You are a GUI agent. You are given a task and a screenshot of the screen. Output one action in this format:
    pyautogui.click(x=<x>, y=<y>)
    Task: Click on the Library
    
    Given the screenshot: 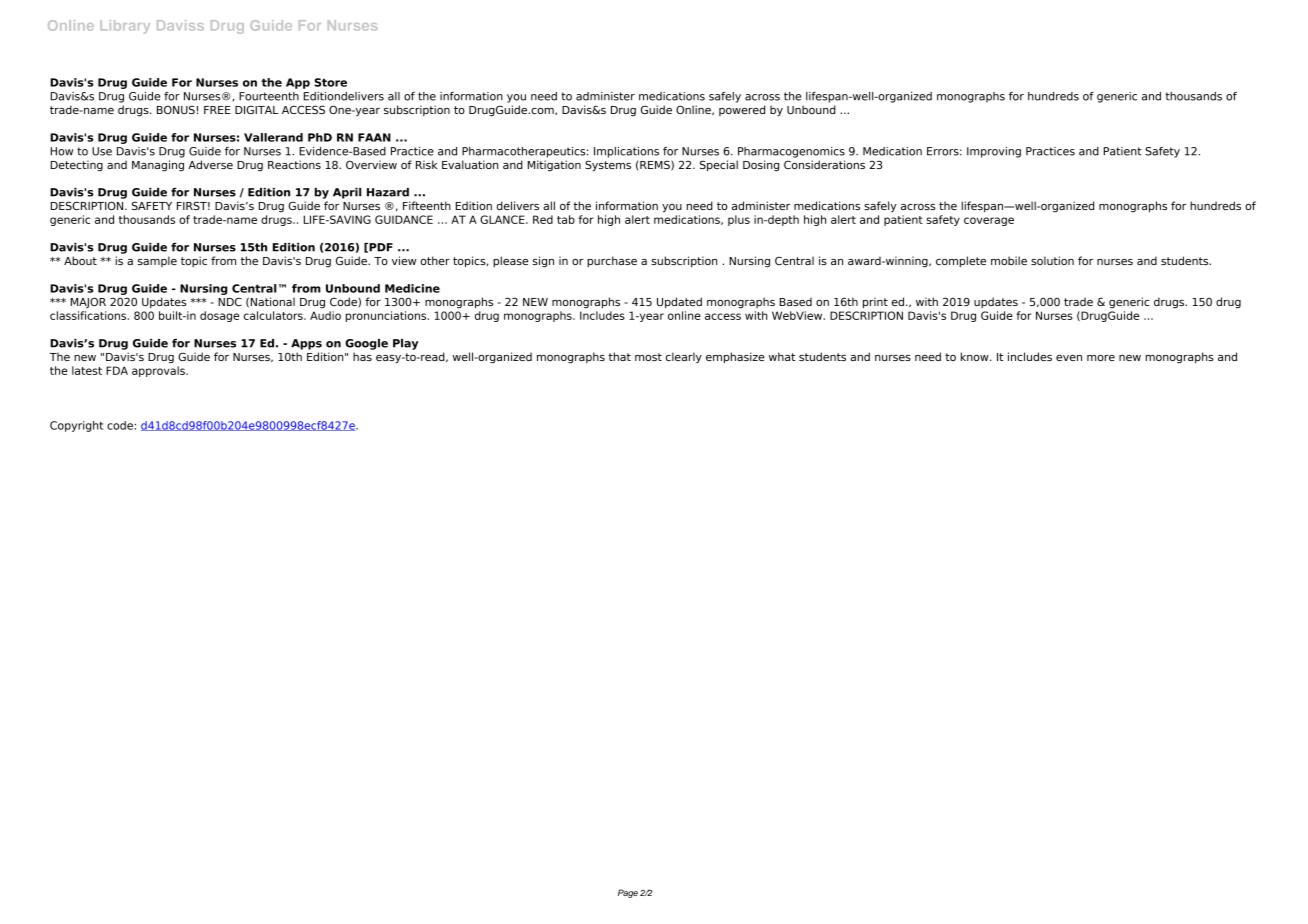 What is the action you would take?
    pyautogui.click(x=125, y=27)
